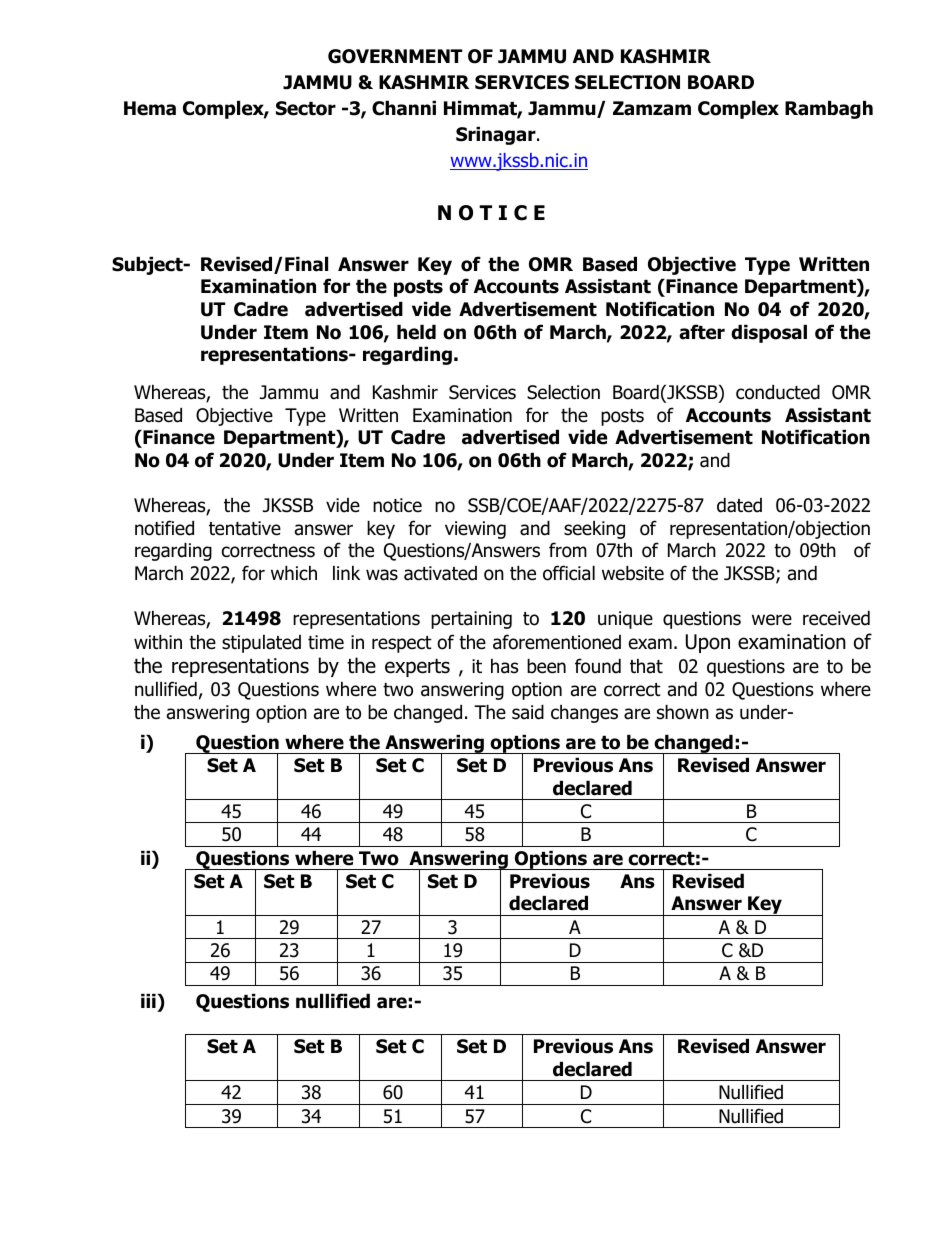 The height and width of the screenshot is (1233, 952). What do you see at coordinates (397, 505) in the screenshot?
I see `notice` at bounding box center [397, 505].
